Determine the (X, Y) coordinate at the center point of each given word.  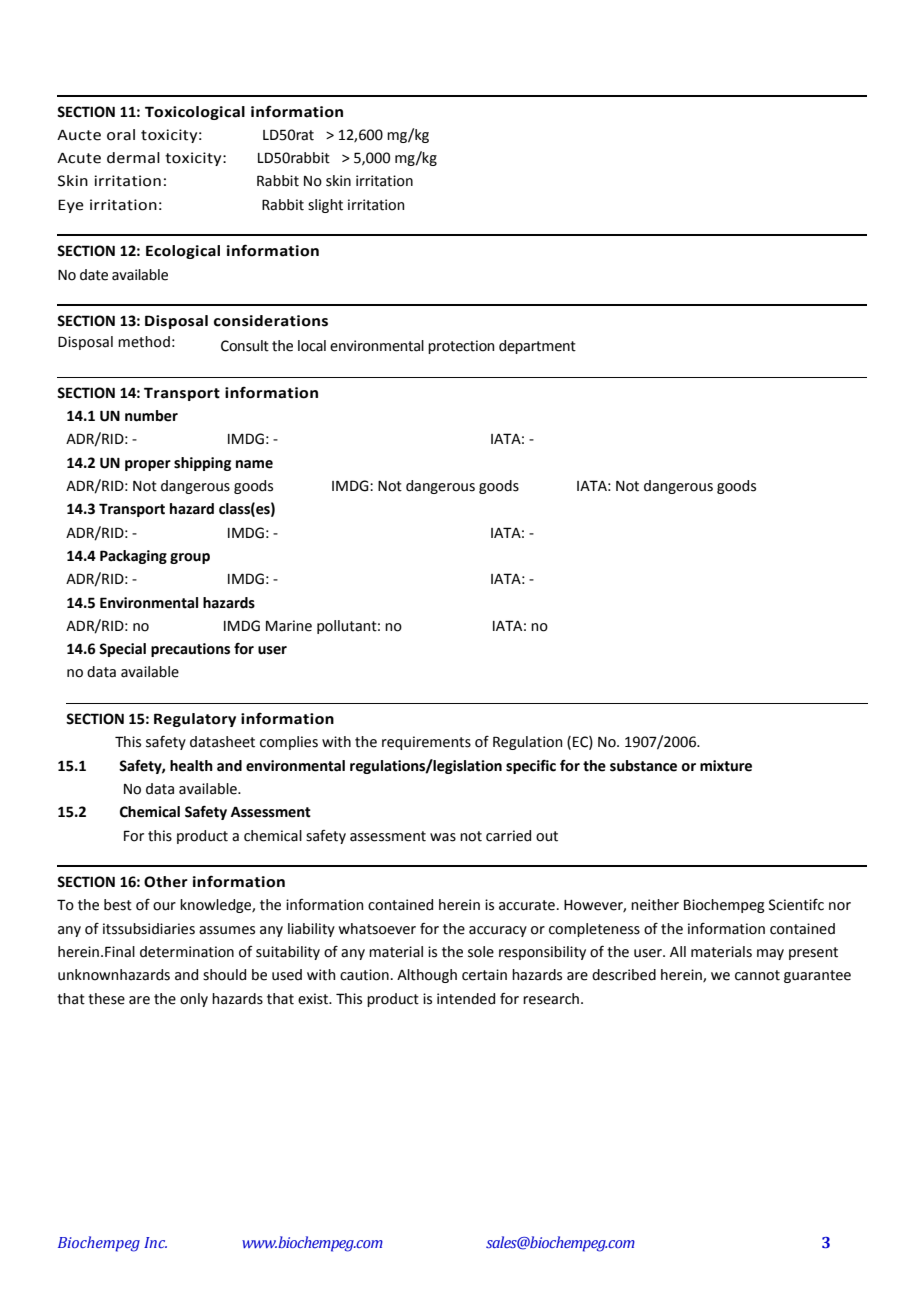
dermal (133, 158)
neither (655, 905)
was (443, 837)
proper (148, 465)
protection (461, 347)
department (537, 347)
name (254, 464)
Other (166, 882)
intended (466, 999)
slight (325, 206)
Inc (155, 1242)
